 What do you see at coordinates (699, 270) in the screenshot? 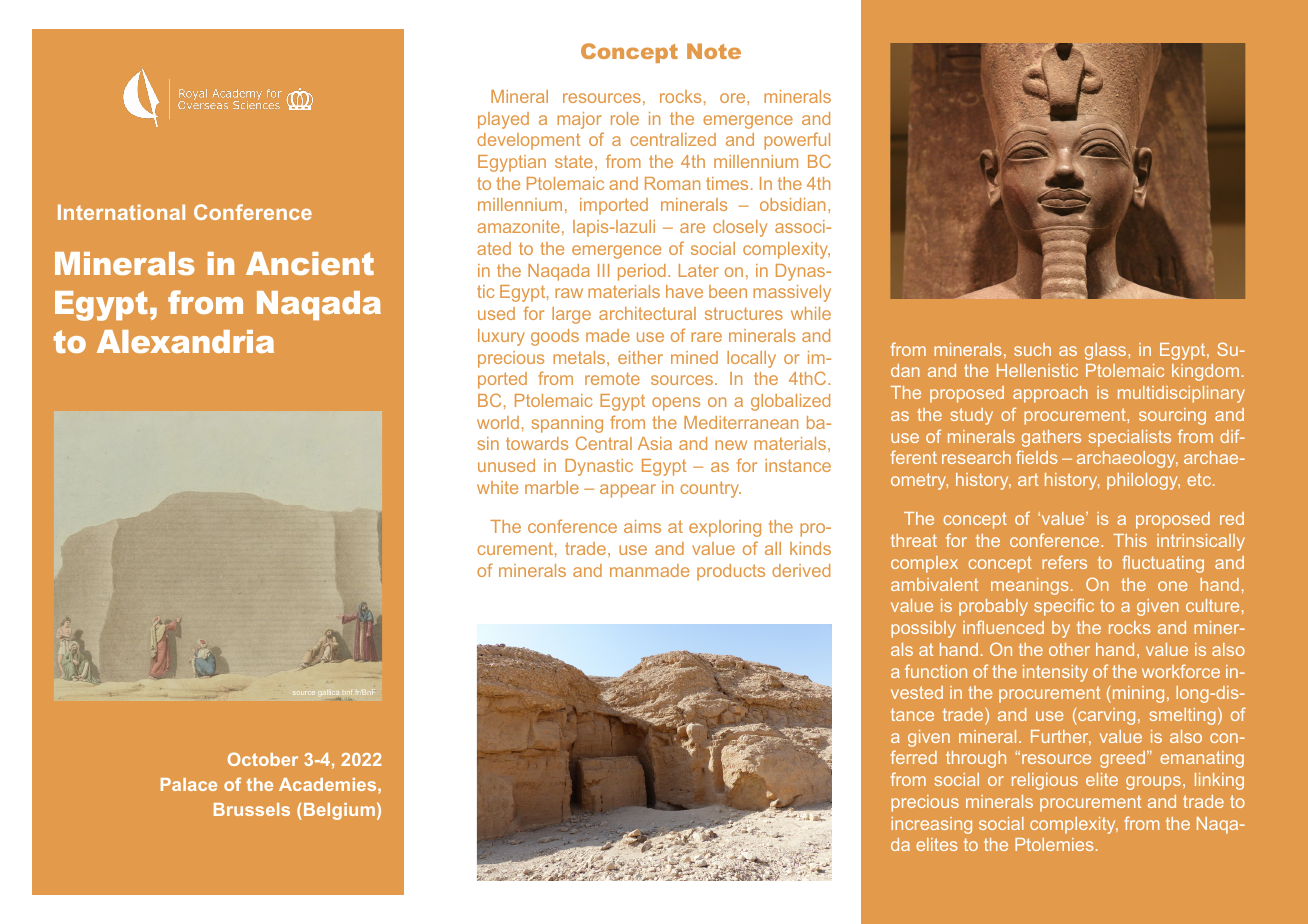
I see `Later` at bounding box center [699, 270].
